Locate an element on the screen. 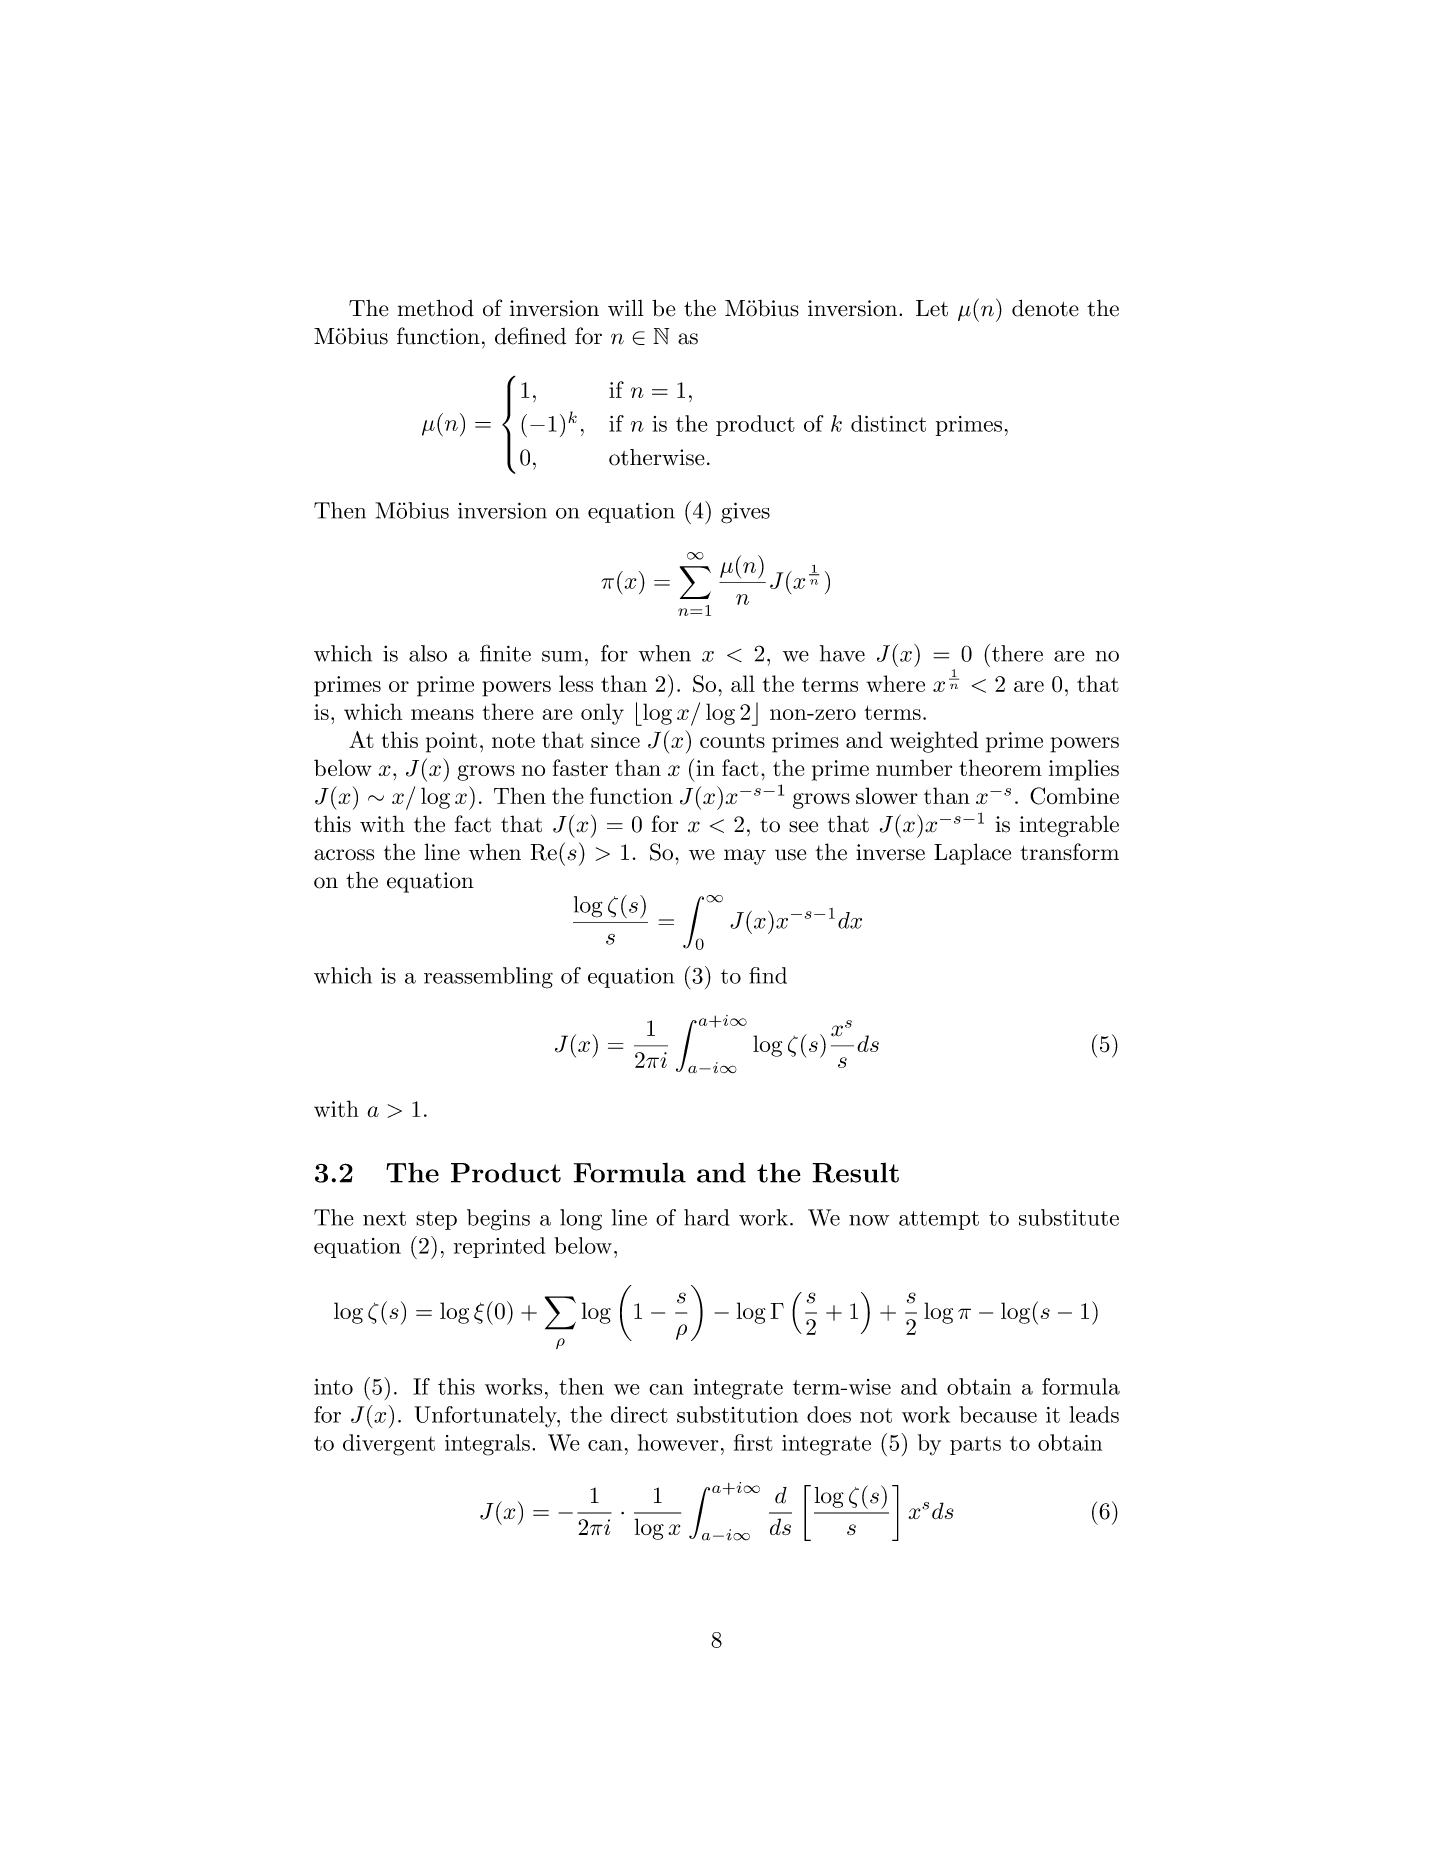 The width and height of the screenshot is (1435, 1857). method is located at coordinates (436, 308).
